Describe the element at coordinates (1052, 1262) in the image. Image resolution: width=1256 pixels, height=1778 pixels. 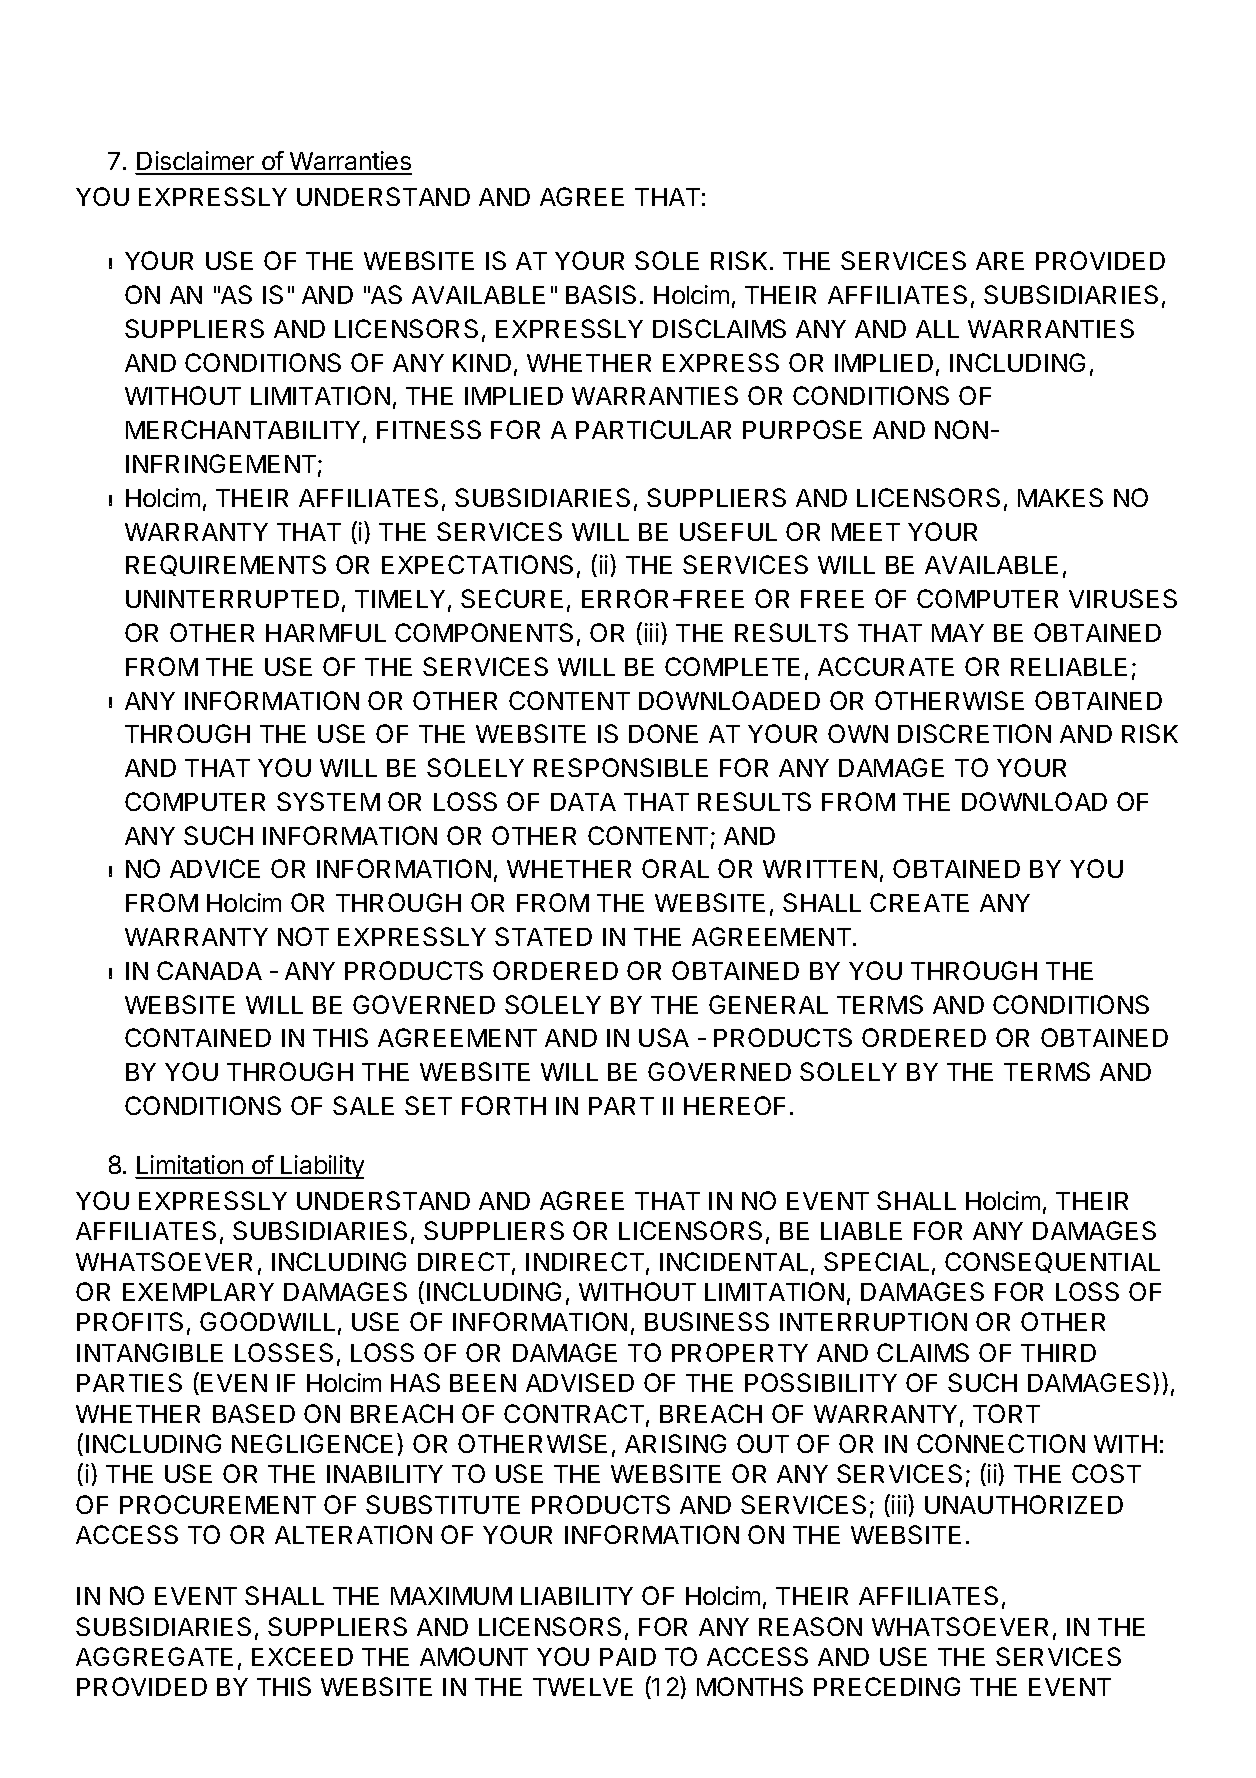
I see `CONSEQUENTIAL` at that location.
